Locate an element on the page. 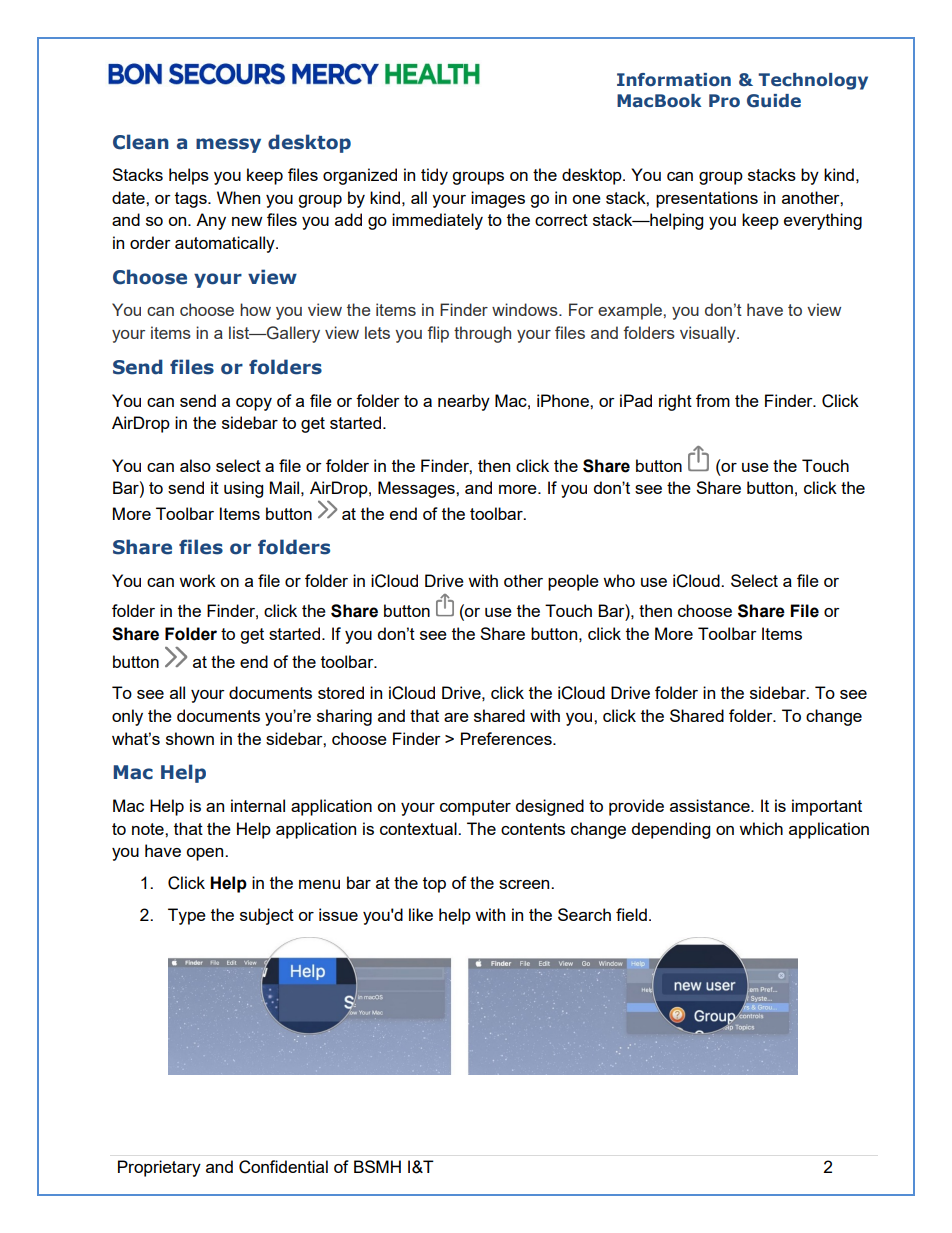  Confidential is located at coordinates (283, 1167).
